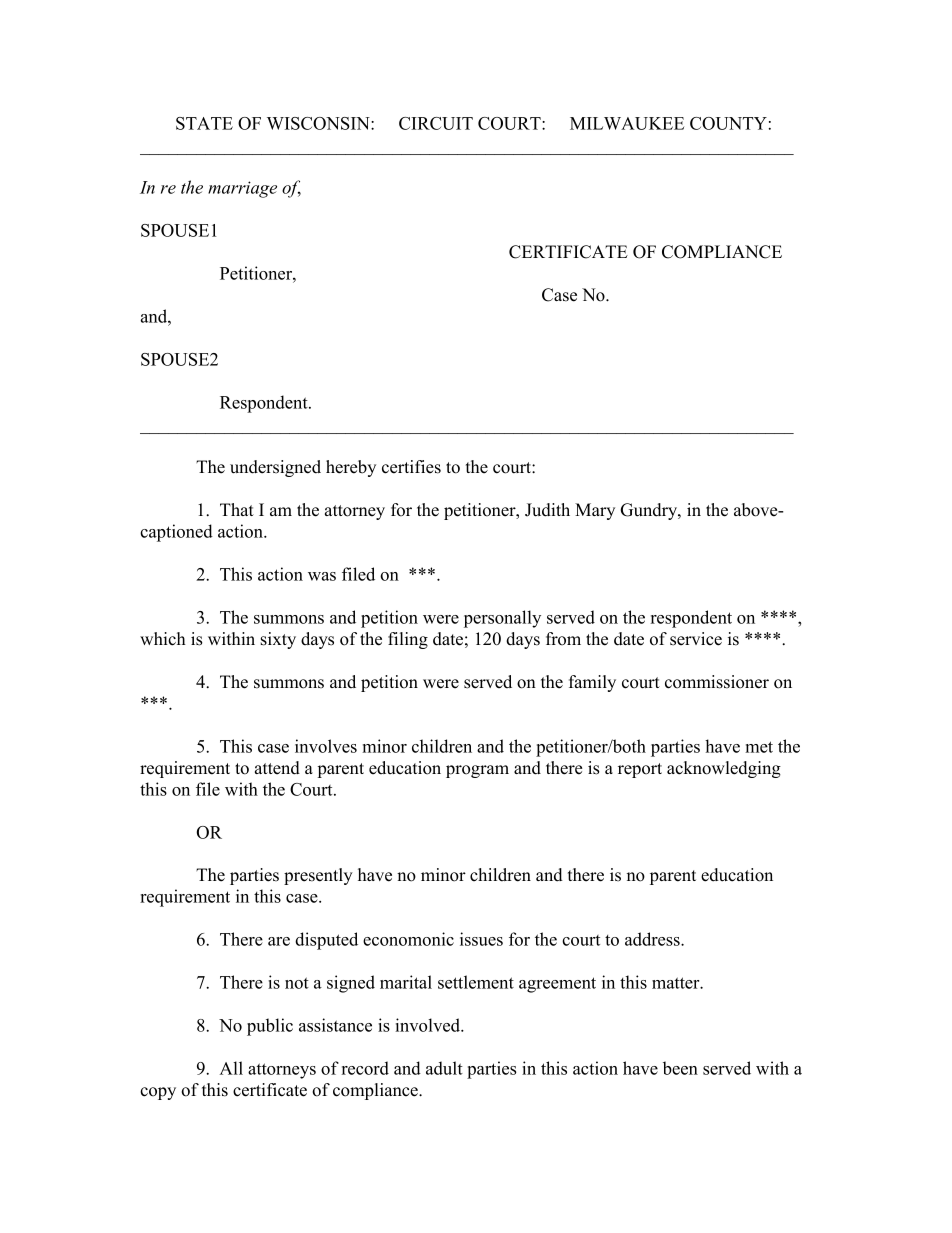 Image resolution: width=952 pixels, height=1233 pixels. Describe the element at coordinates (237, 509) in the screenshot. I see `That` at that location.
